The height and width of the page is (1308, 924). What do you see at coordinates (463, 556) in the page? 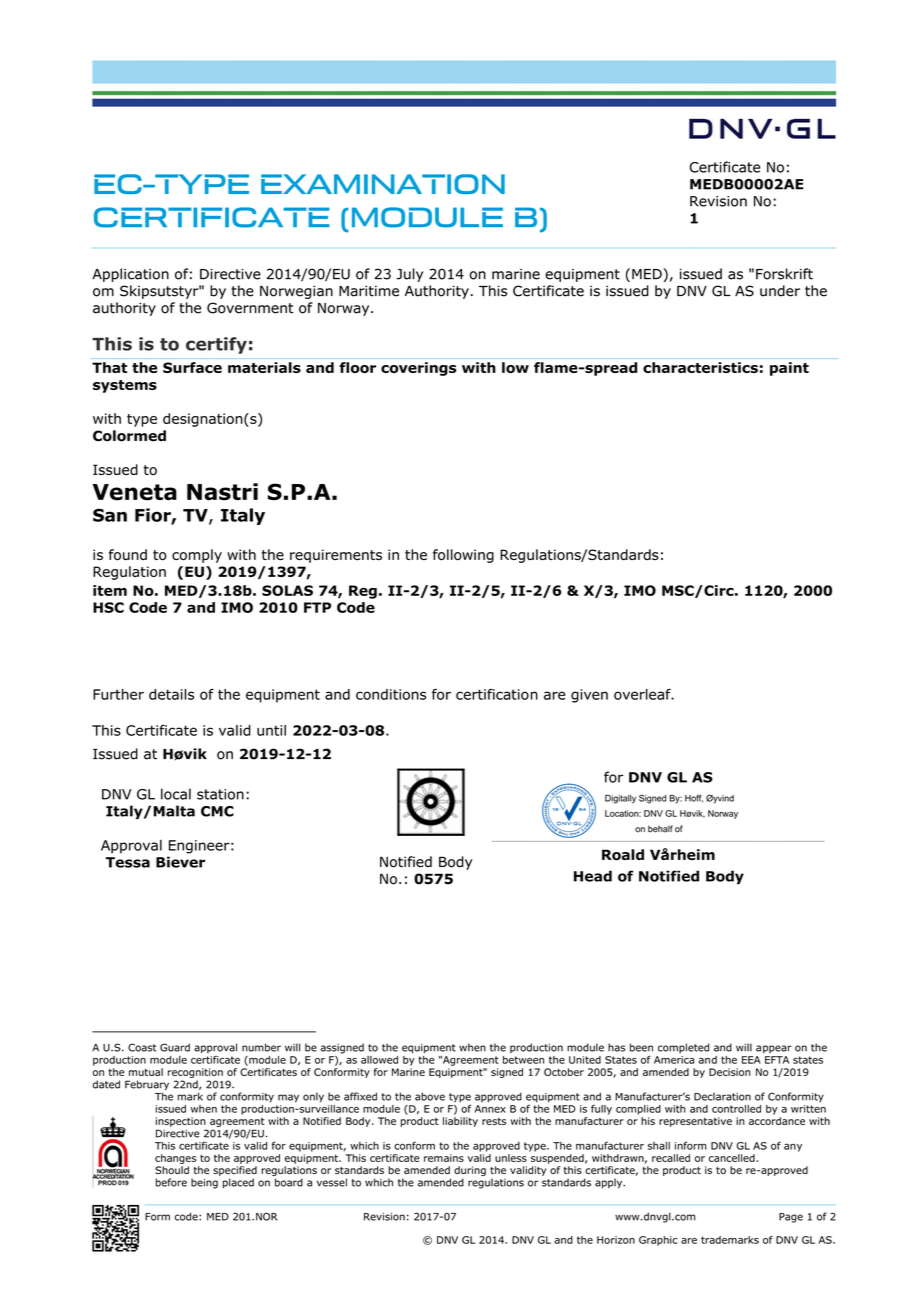
I see `following` at bounding box center [463, 556].
